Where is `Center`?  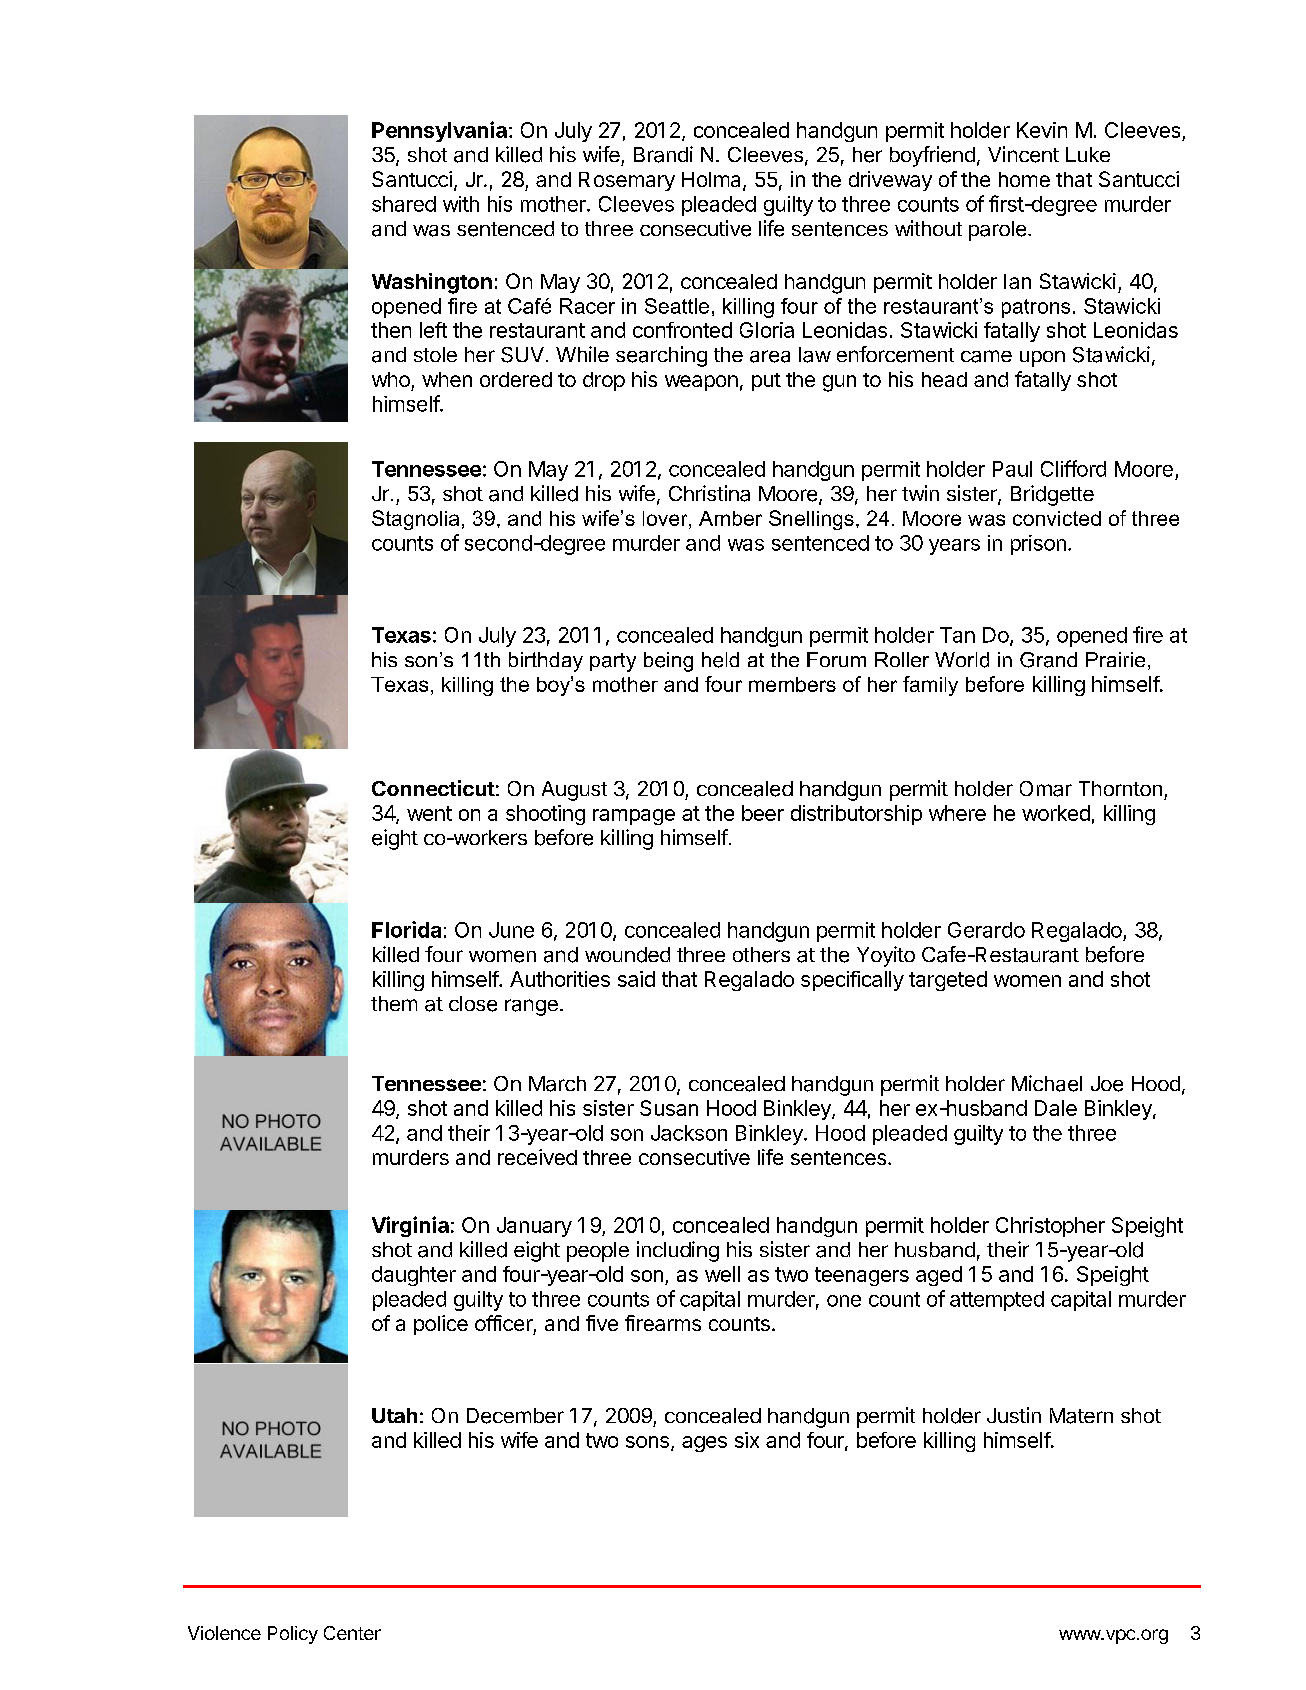 Center is located at coordinates (352, 1633).
